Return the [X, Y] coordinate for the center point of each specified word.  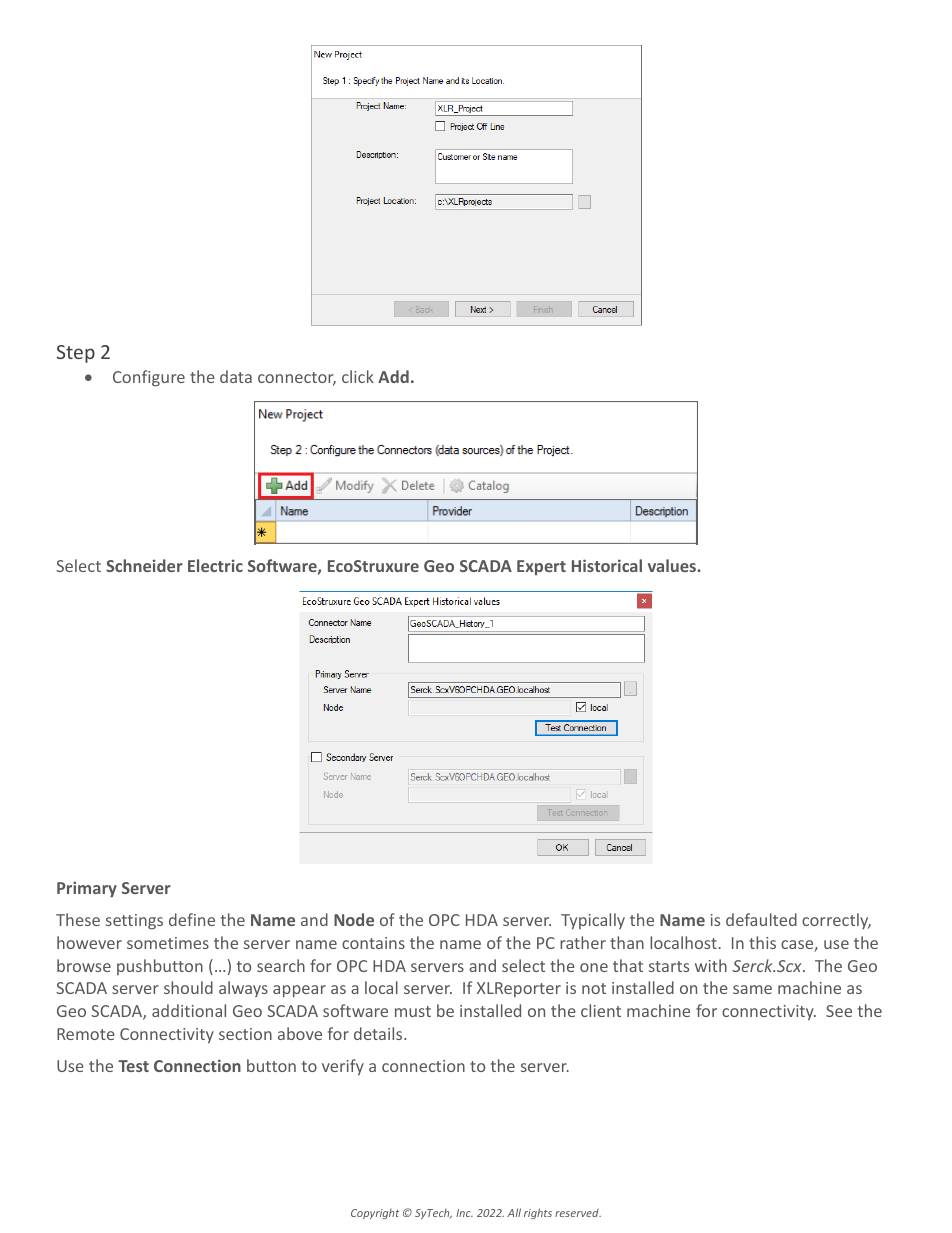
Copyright [375, 1214]
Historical [607, 565]
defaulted [761, 919]
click [358, 376]
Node [354, 919]
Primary [87, 889]
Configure [149, 378]
